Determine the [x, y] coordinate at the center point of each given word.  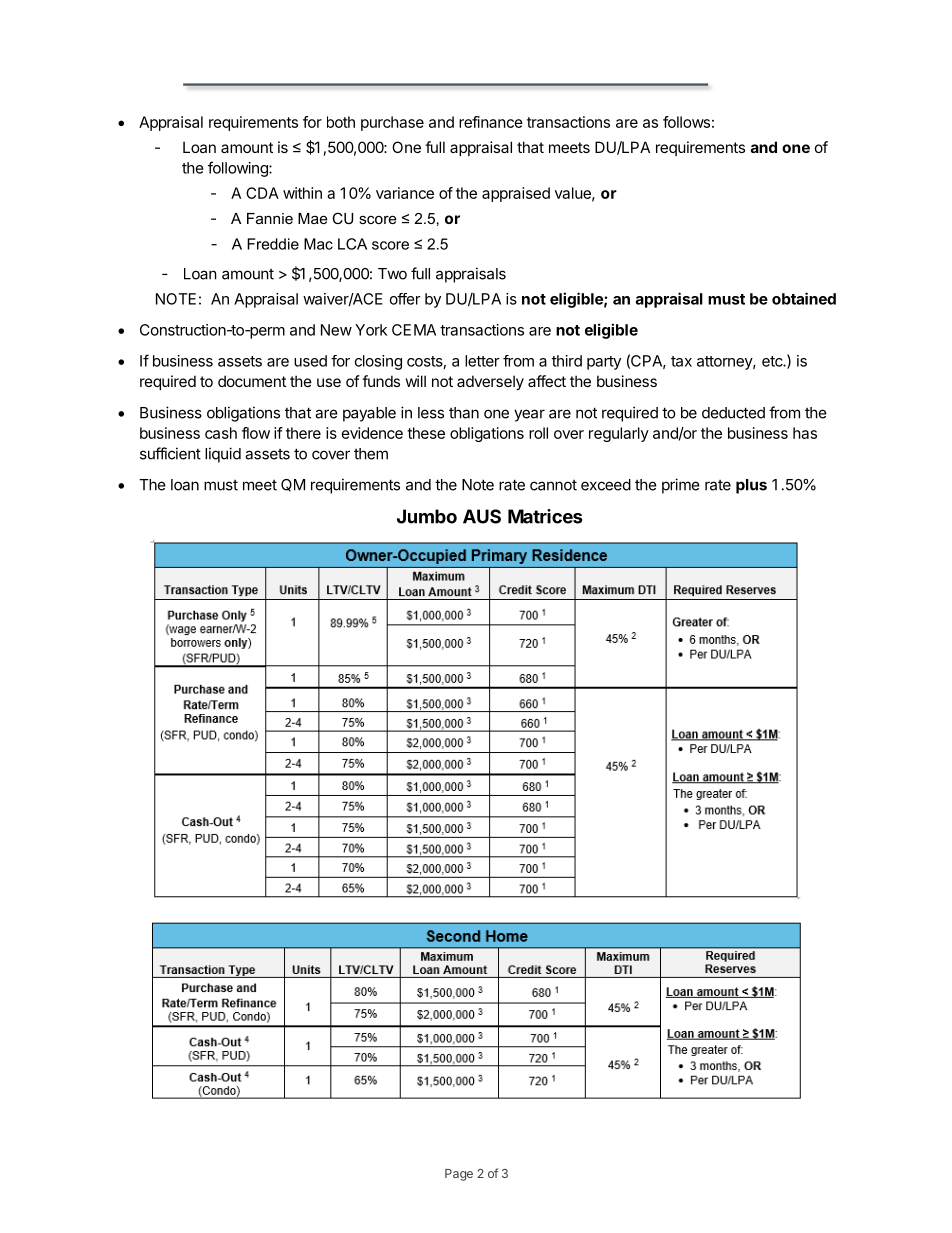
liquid [223, 455]
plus [751, 486]
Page [459, 1175]
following [239, 169]
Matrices [545, 516]
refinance [491, 122]
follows [686, 122]
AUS [482, 516]
